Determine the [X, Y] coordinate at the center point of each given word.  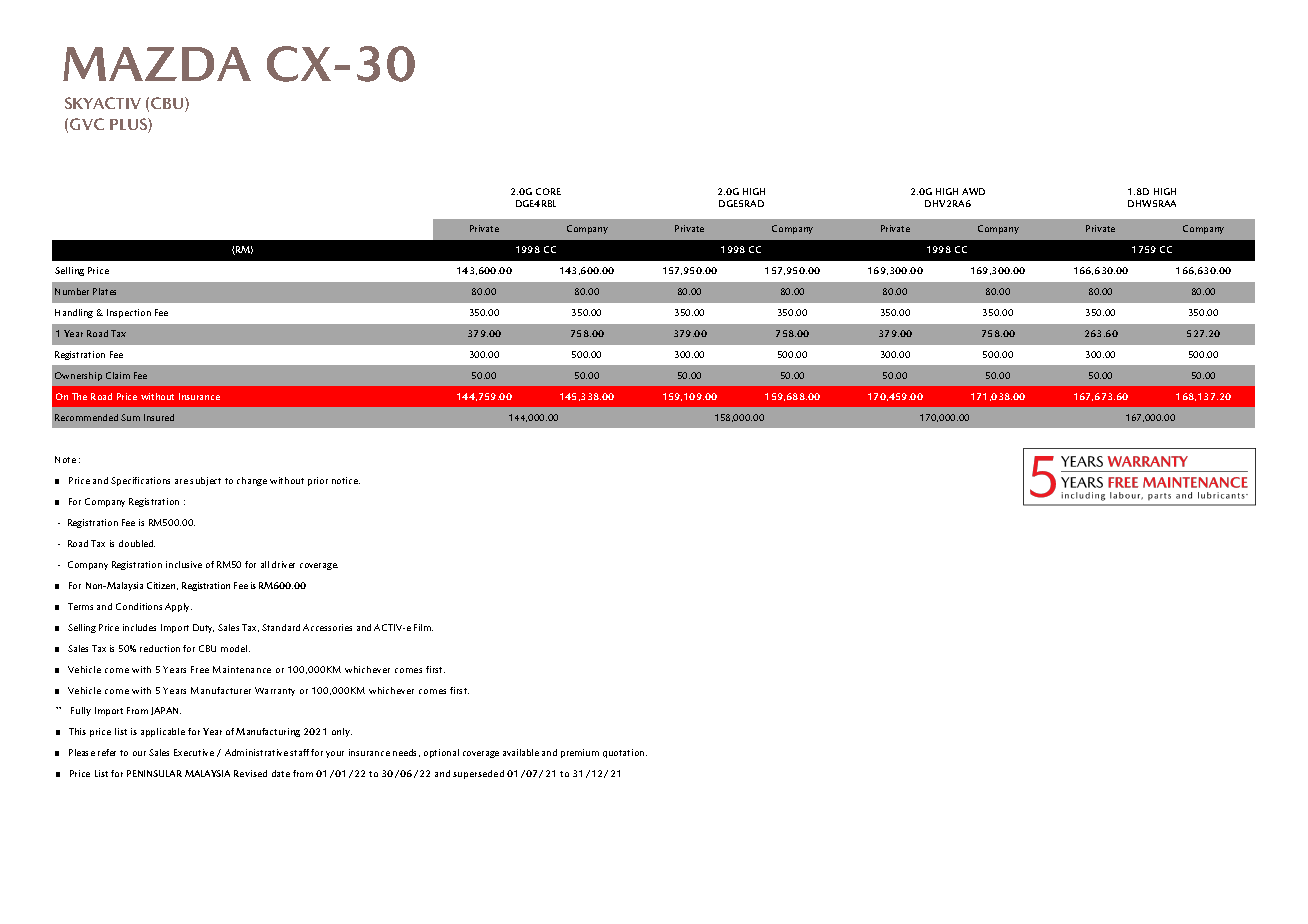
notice [346, 480]
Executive [194, 752]
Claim [118, 375]
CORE [548, 191]
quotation [625, 753]
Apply [178, 607]
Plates [104, 291]
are [181, 481]
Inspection [129, 313]
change [252, 481]
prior [318, 481]
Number [72, 291]
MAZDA [157, 64]
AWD [973, 191]
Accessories [327, 627]
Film [423, 627]
